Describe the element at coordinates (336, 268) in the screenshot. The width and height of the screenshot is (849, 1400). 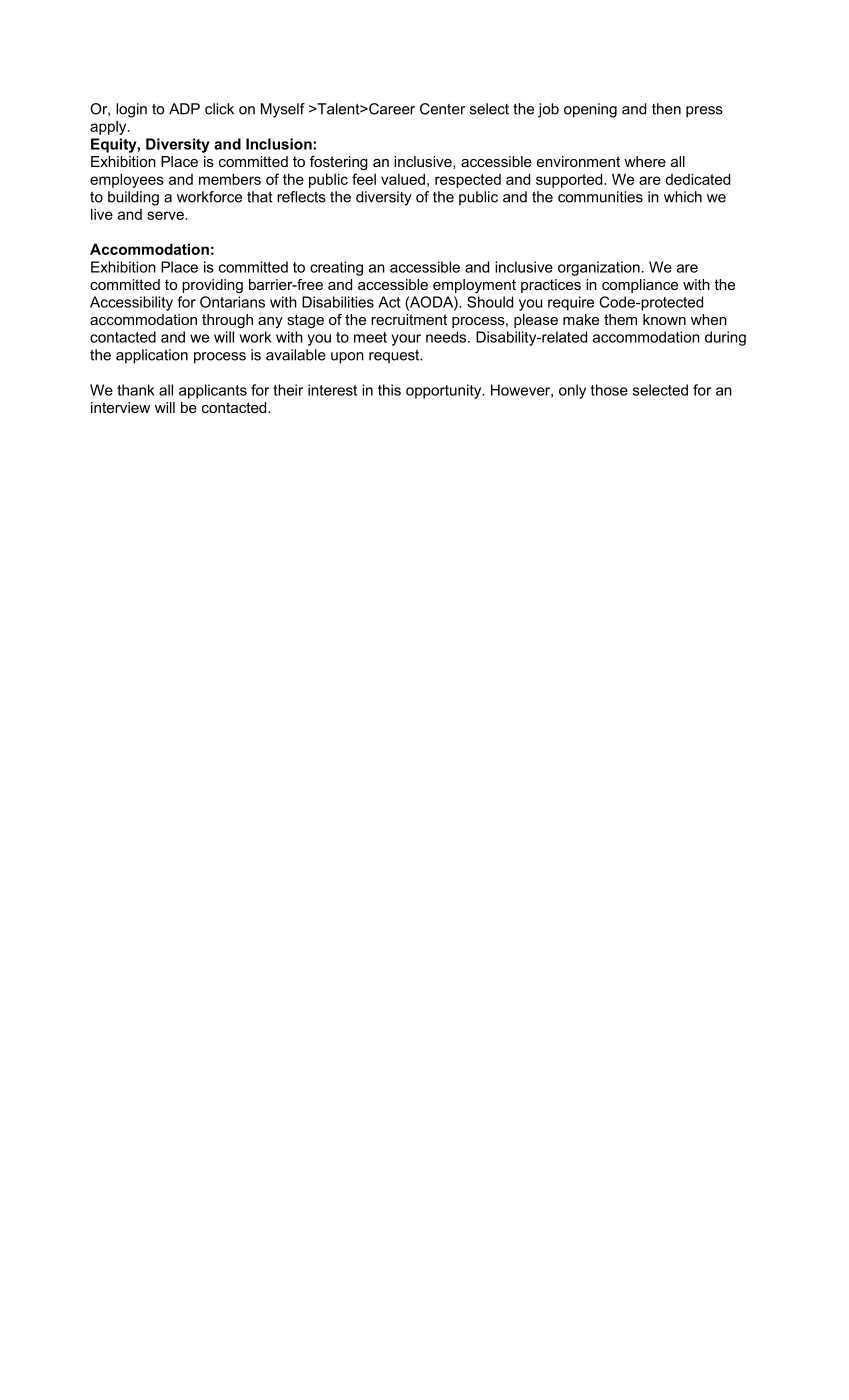
I see `creating` at that location.
